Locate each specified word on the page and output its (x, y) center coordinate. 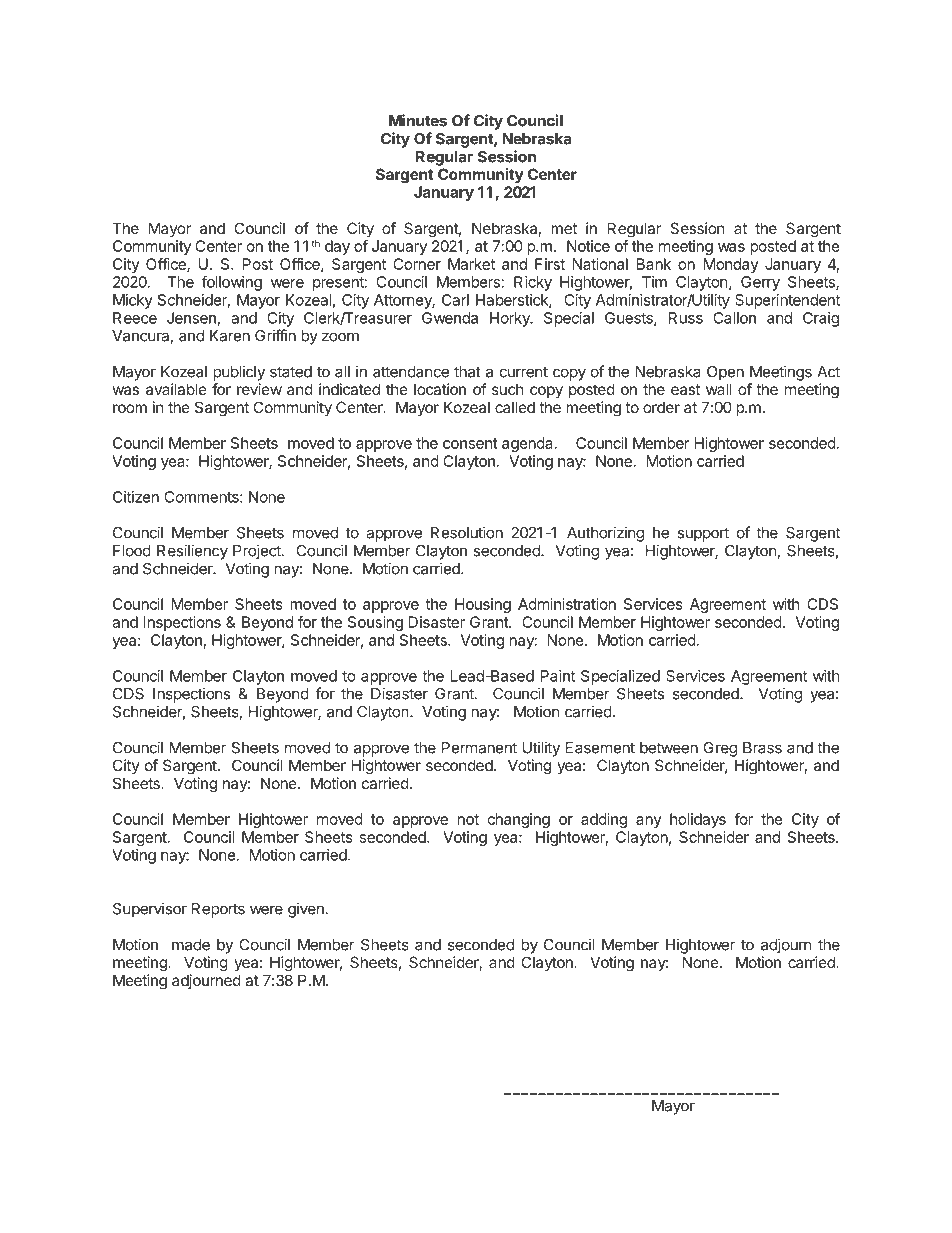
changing (519, 820)
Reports (218, 910)
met (564, 228)
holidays (698, 820)
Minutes (418, 120)
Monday (731, 265)
